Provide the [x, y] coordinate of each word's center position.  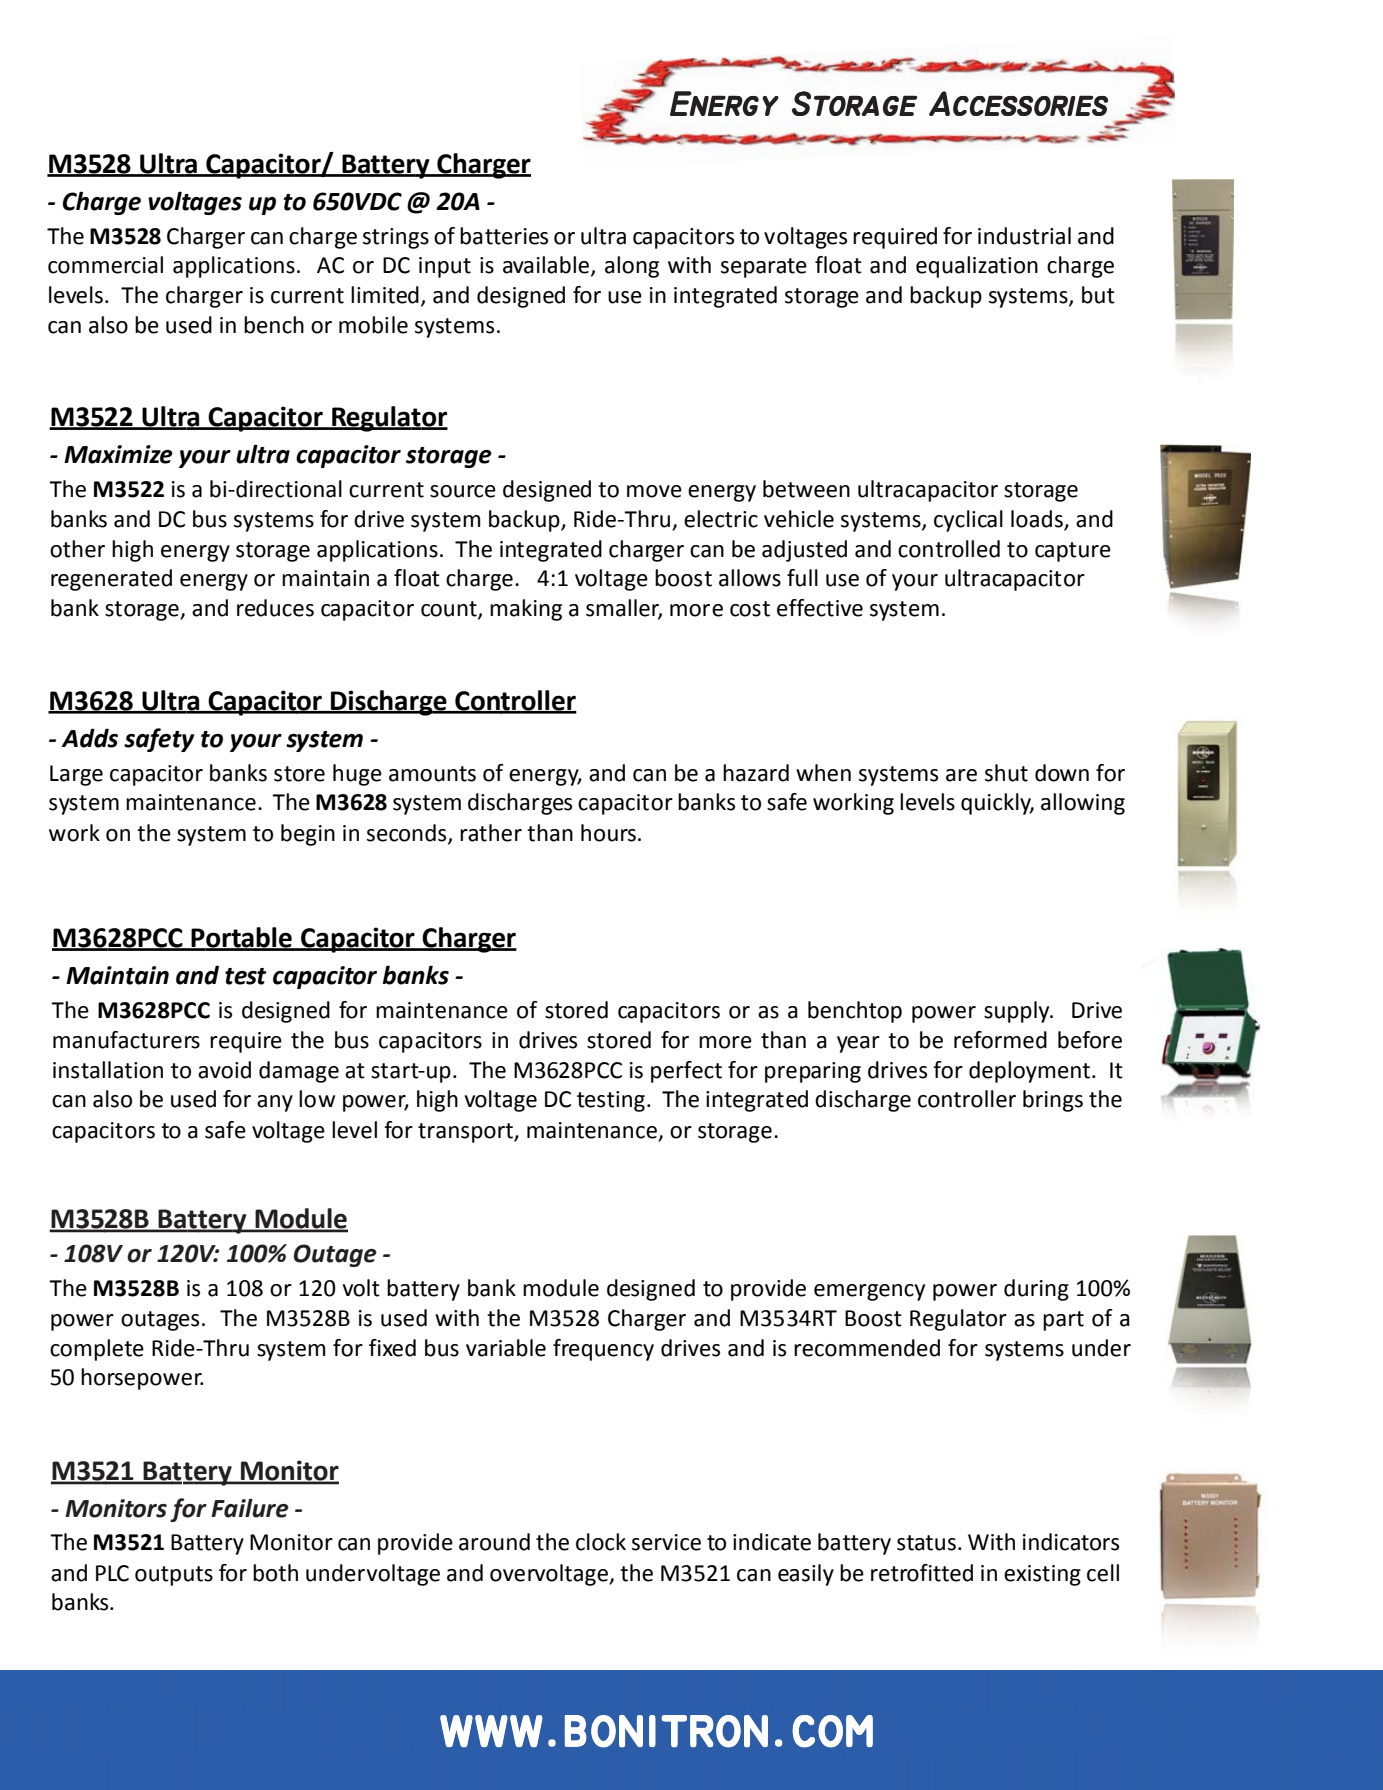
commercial [105, 265]
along [632, 267]
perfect [686, 1072]
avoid [224, 1070]
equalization [977, 267]
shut [1006, 773]
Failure [250, 1508]
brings [1053, 1101]
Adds [90, 738]
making [526, 610]
